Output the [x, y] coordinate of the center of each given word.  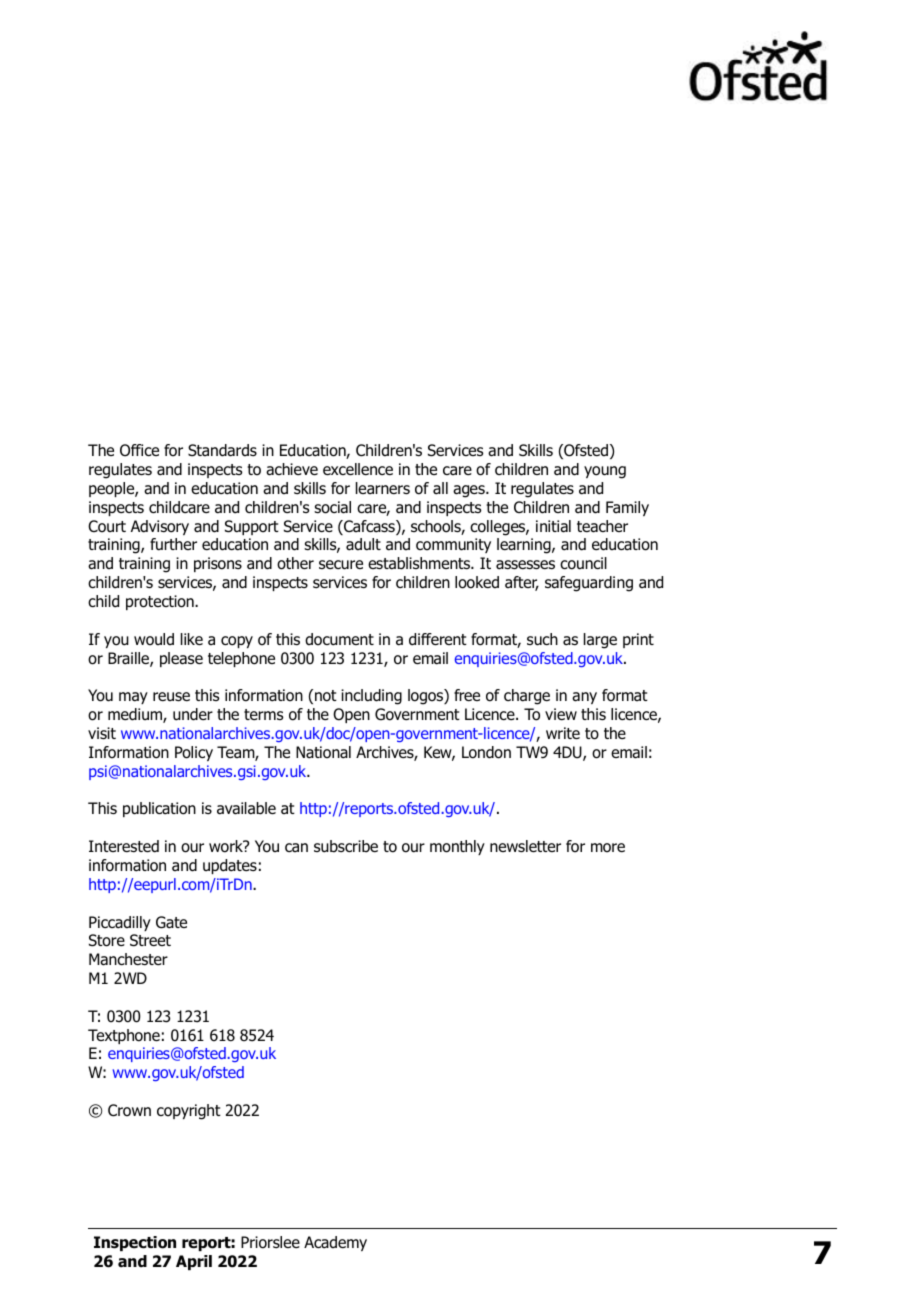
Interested [124, 846]
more [608, 848]
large [600, 641]
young [605, 472]
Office [139, 450]
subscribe [346, 846]
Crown [129, 1110]
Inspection [135, 1243]
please [181, 659]
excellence [358, 469]
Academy [335, 1243]
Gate [171, 922]
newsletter [525, 846]
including [371, 697]
